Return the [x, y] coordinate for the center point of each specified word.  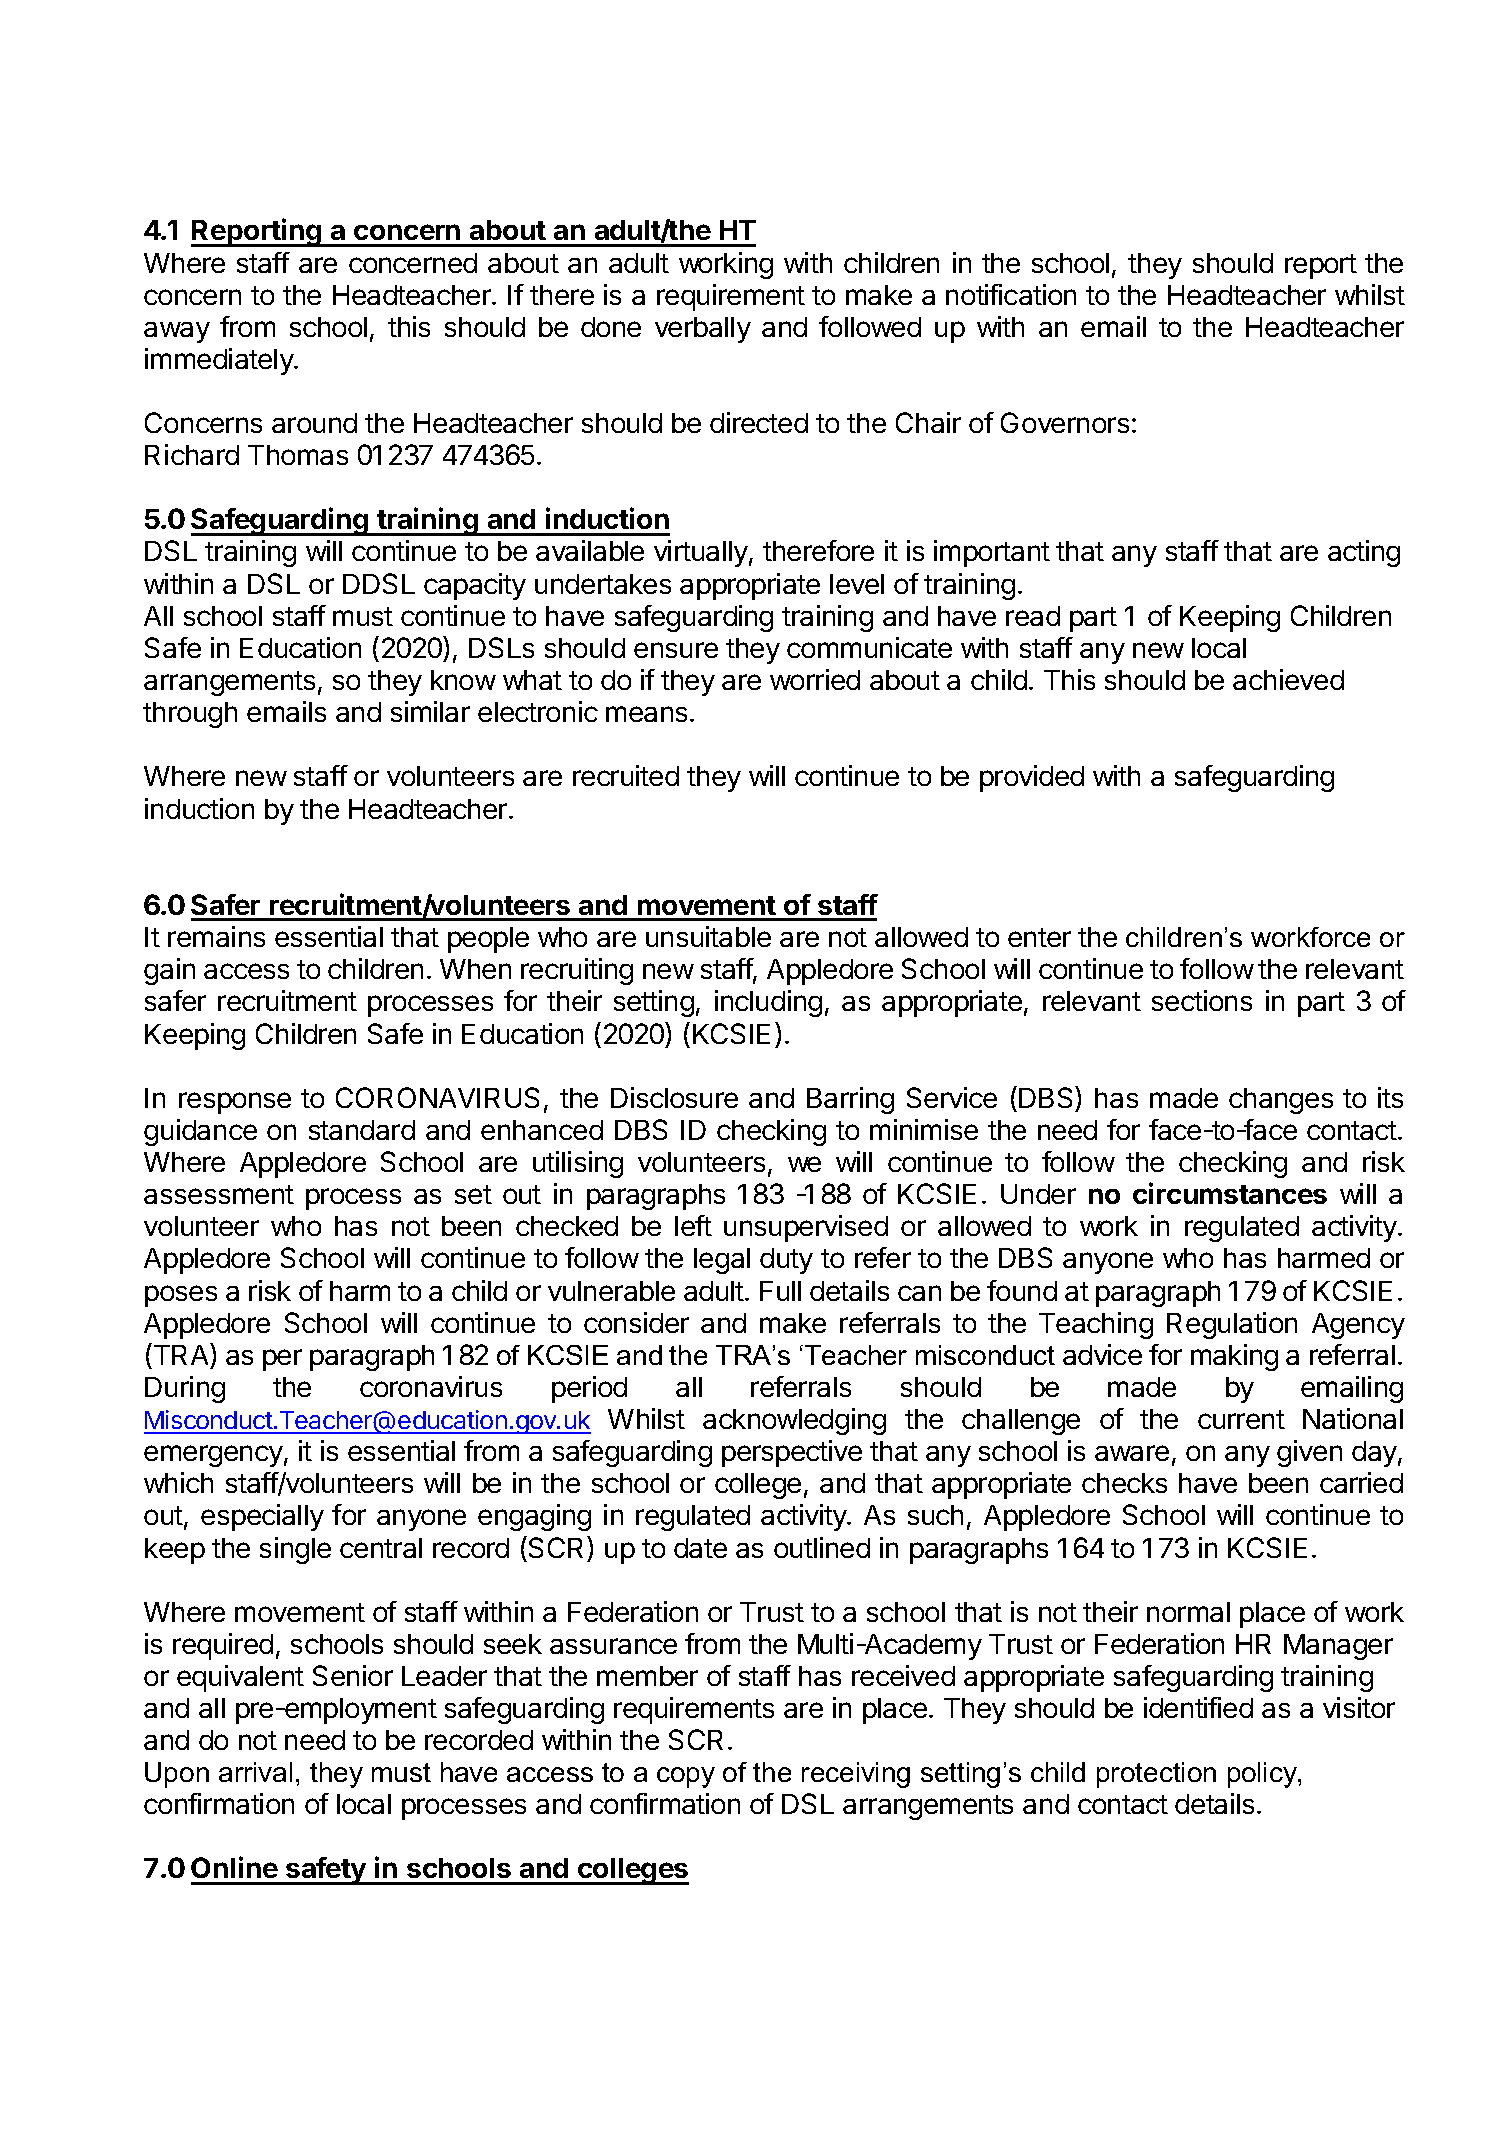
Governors [1065, 422]
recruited [626, 775]
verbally [703, 330]
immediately [220, 361]
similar [430, 711]
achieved [1288, 679]
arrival [255, 1772]
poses [181, 1296]
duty [786, 1261]
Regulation [1232, 1325]
